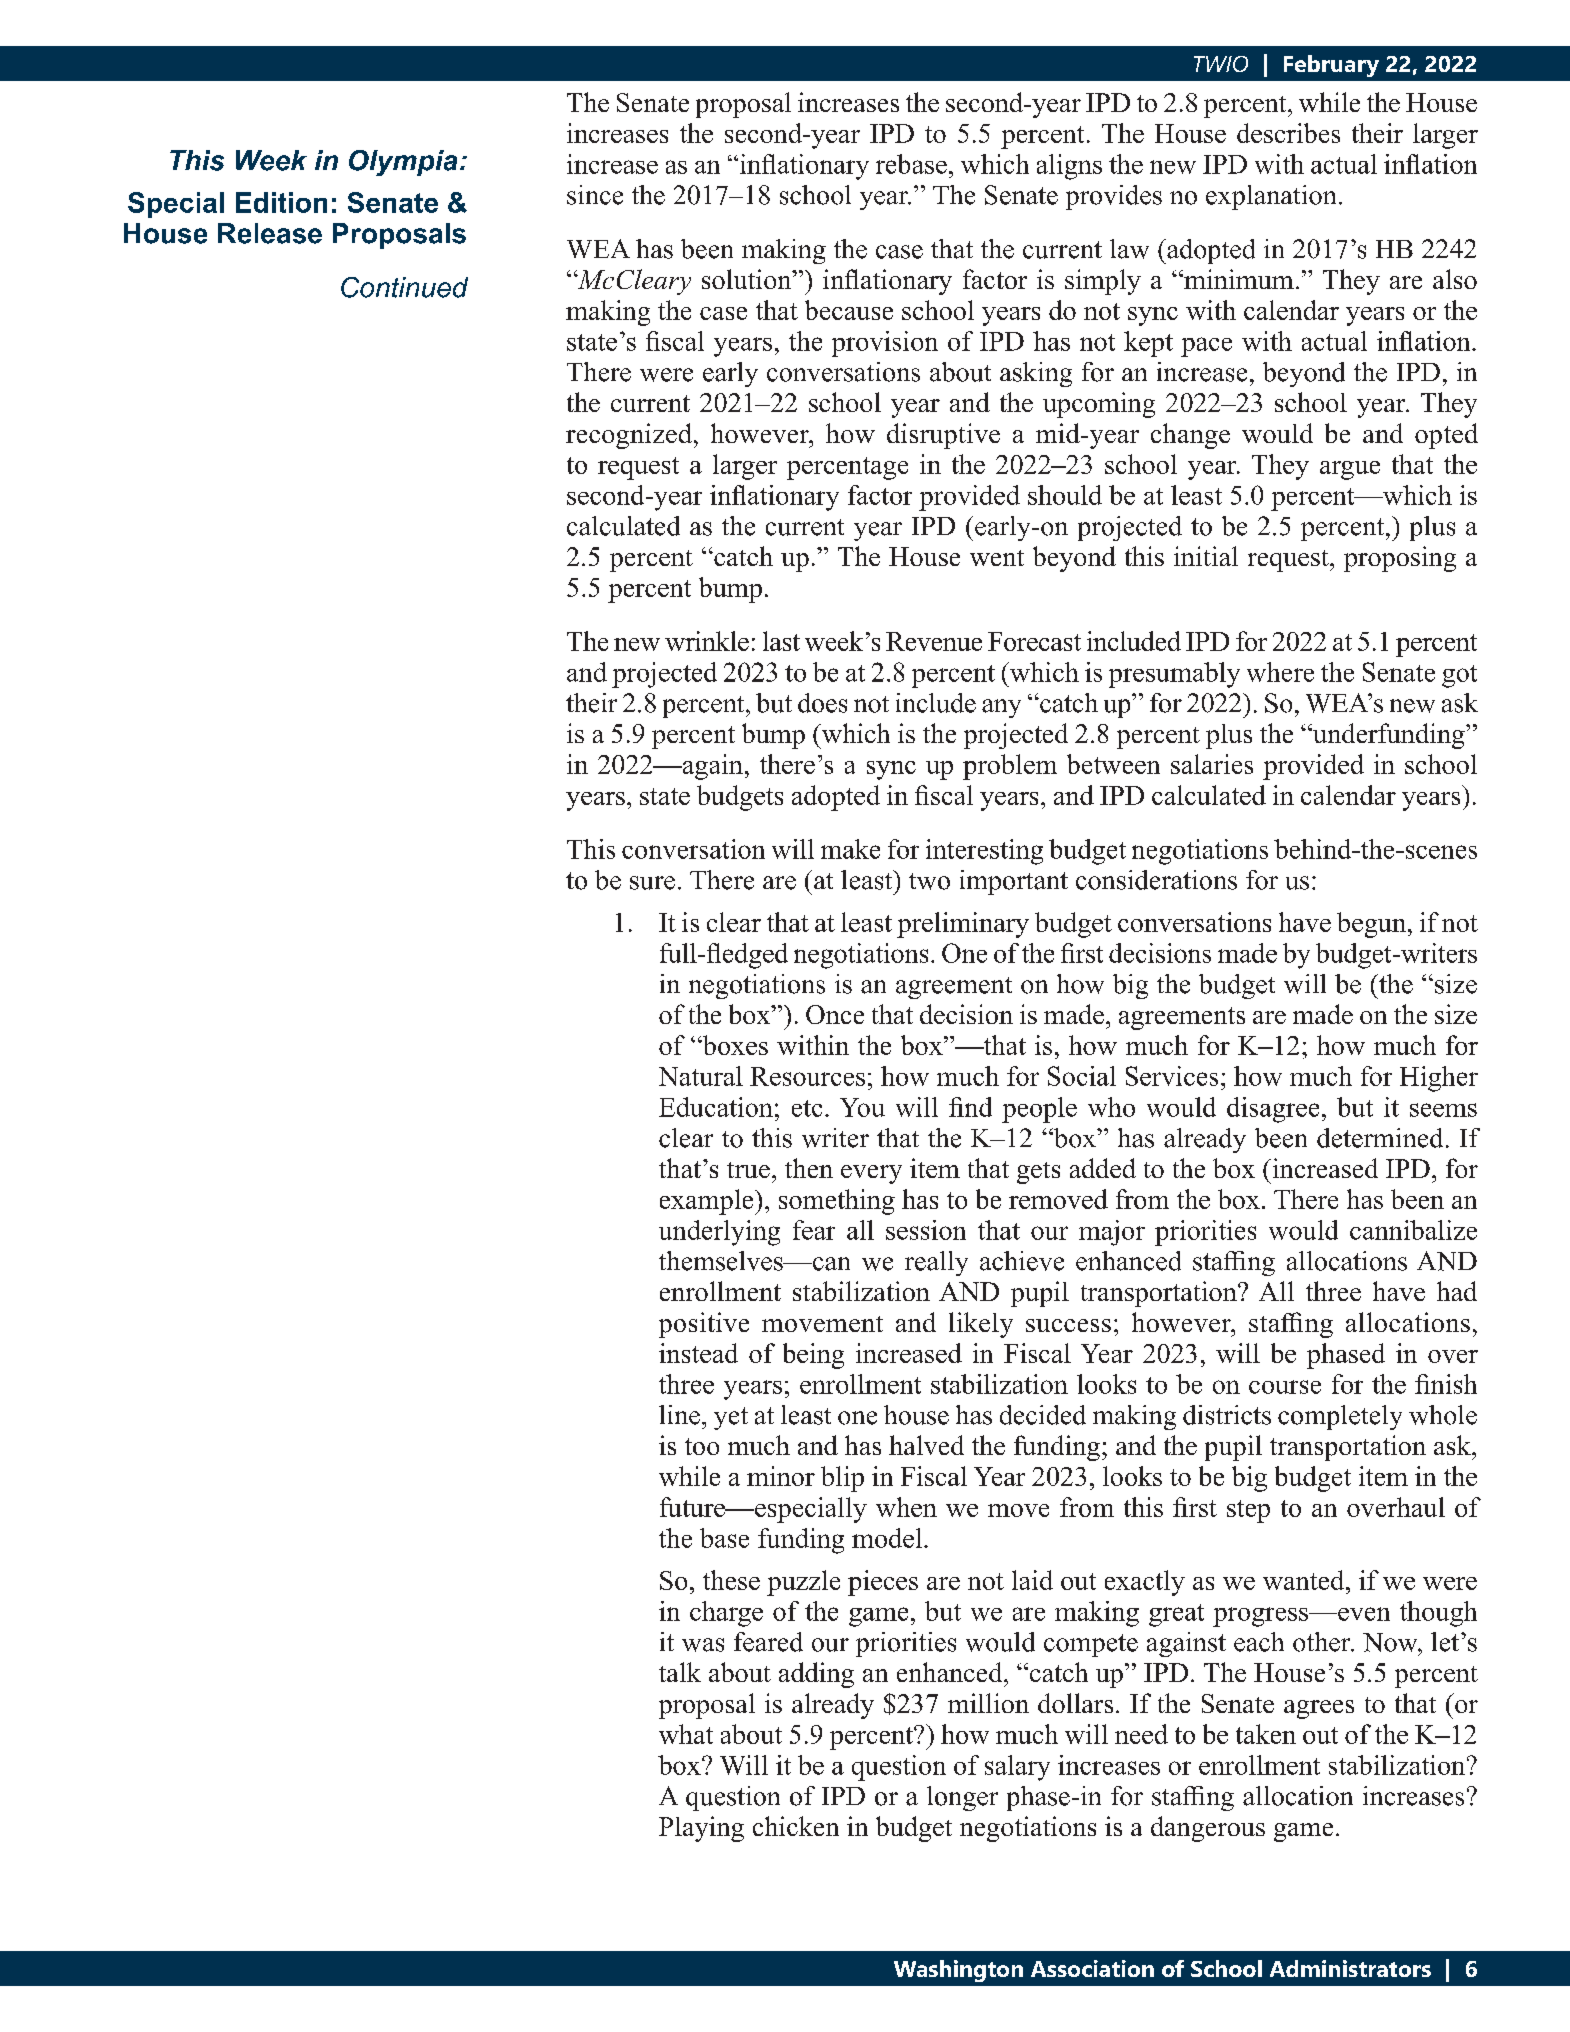 This screenshot has height=2032, width=1570. What do you see at coordinates (1273, 1110) in the screenshot?
I see `disagree` at bounding box center [1273, 1110].
